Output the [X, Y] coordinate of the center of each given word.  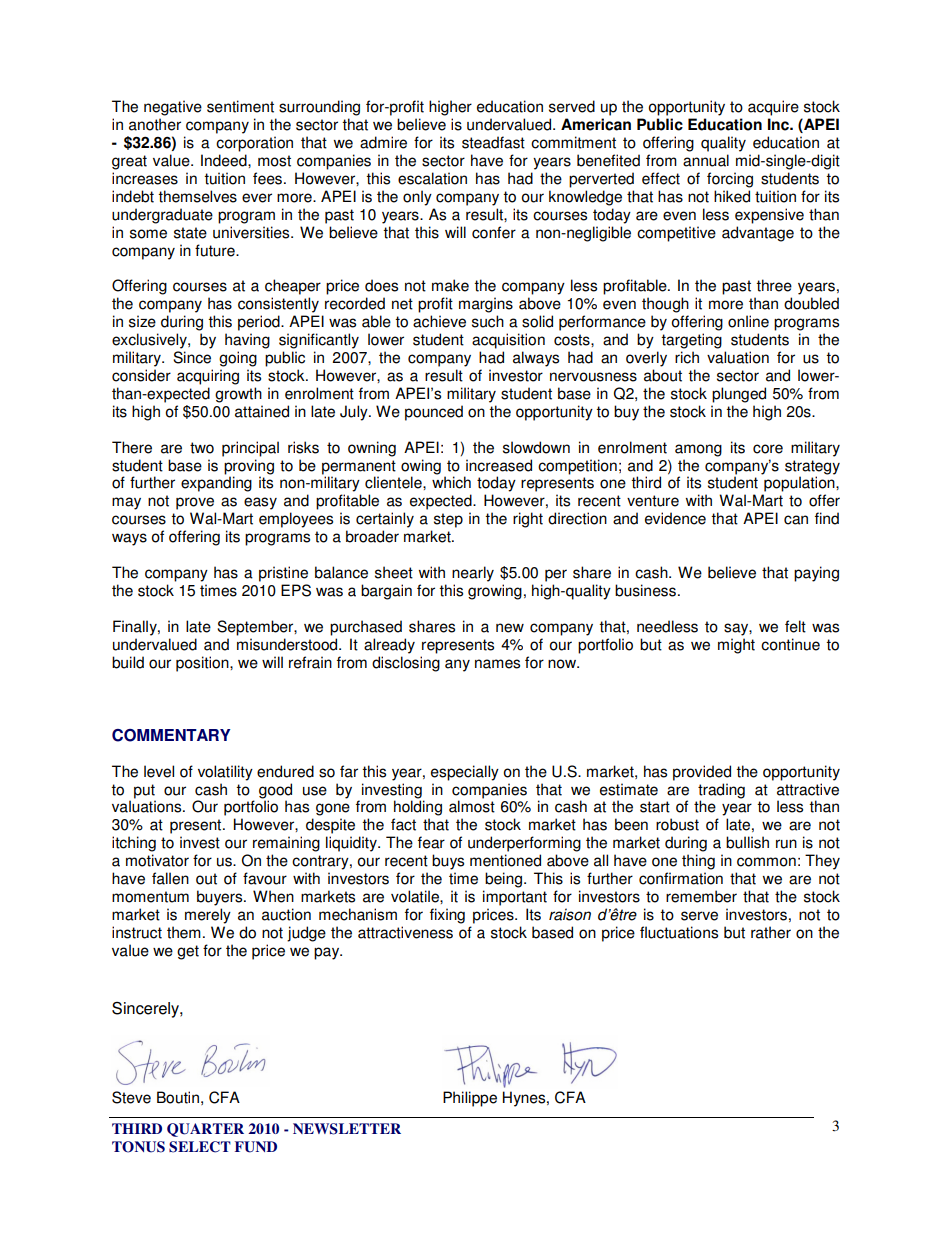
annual [706, 160]
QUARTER [205, 1130]
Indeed [225, 160]
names [497, 664]
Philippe [470, 1099]
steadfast [493, 142]
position [203, 664]
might [736, 646]
